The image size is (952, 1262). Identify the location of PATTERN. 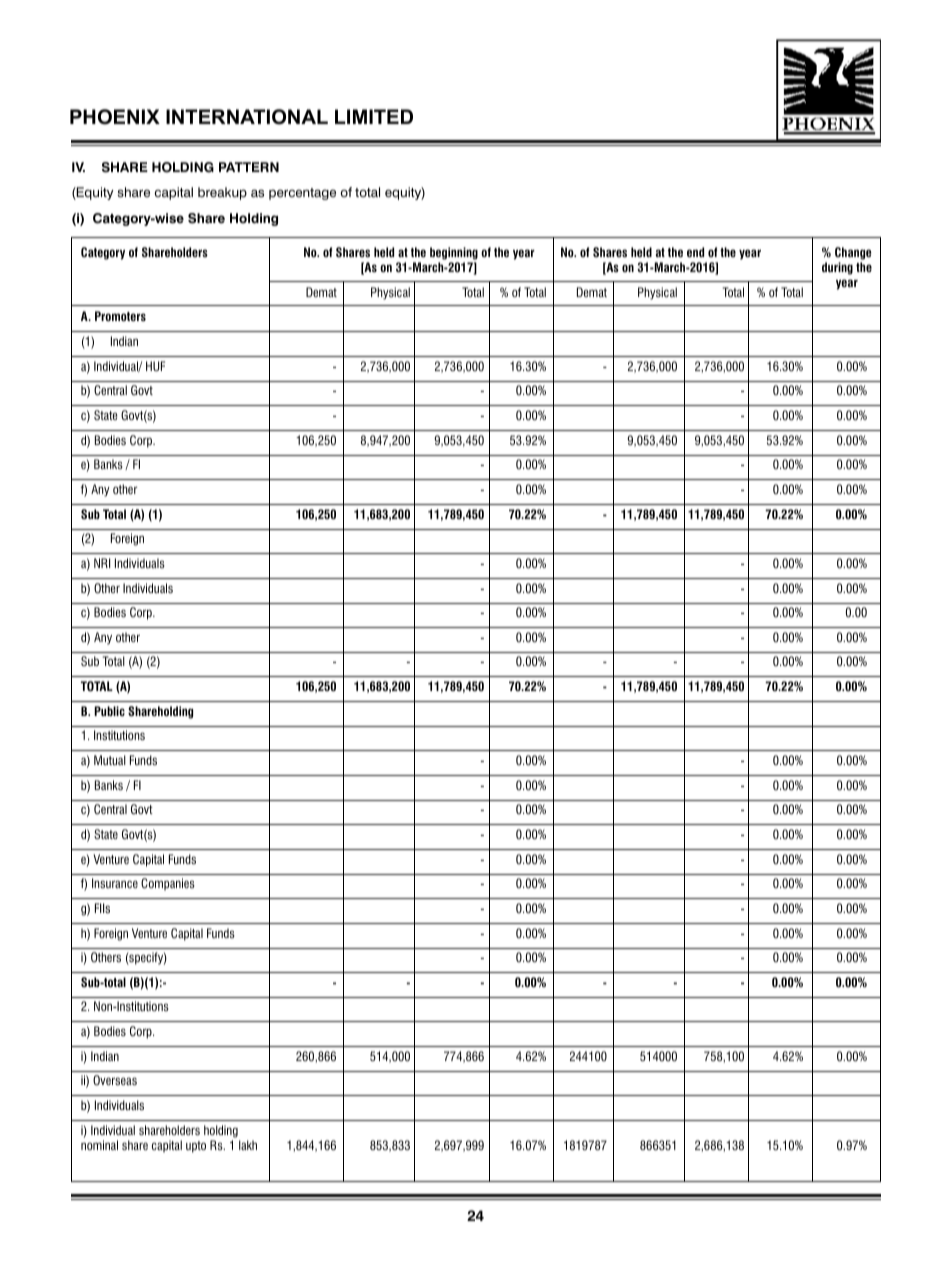
(249, 167).
